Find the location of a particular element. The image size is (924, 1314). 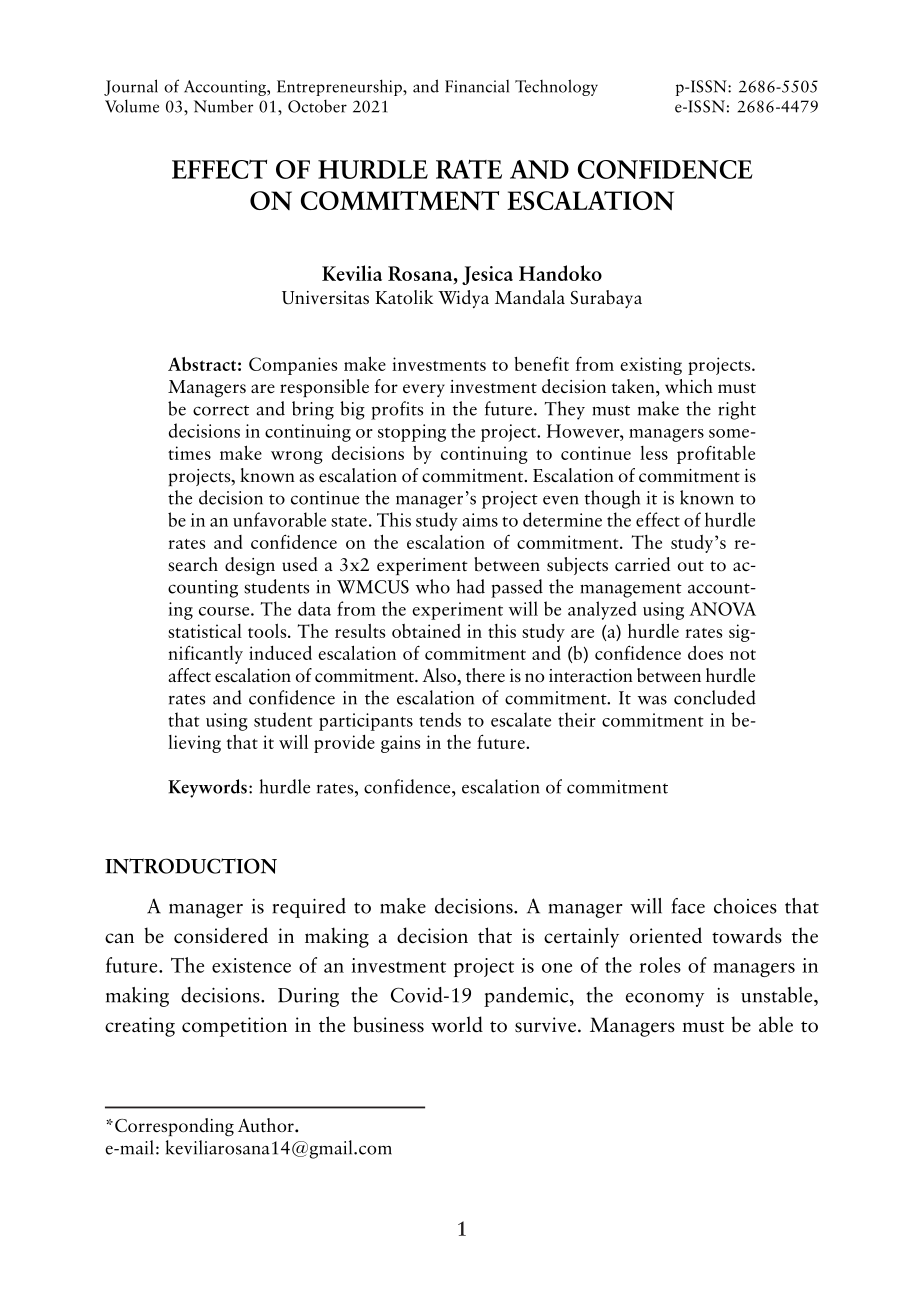

world is located at coordinates (457, 1024).
